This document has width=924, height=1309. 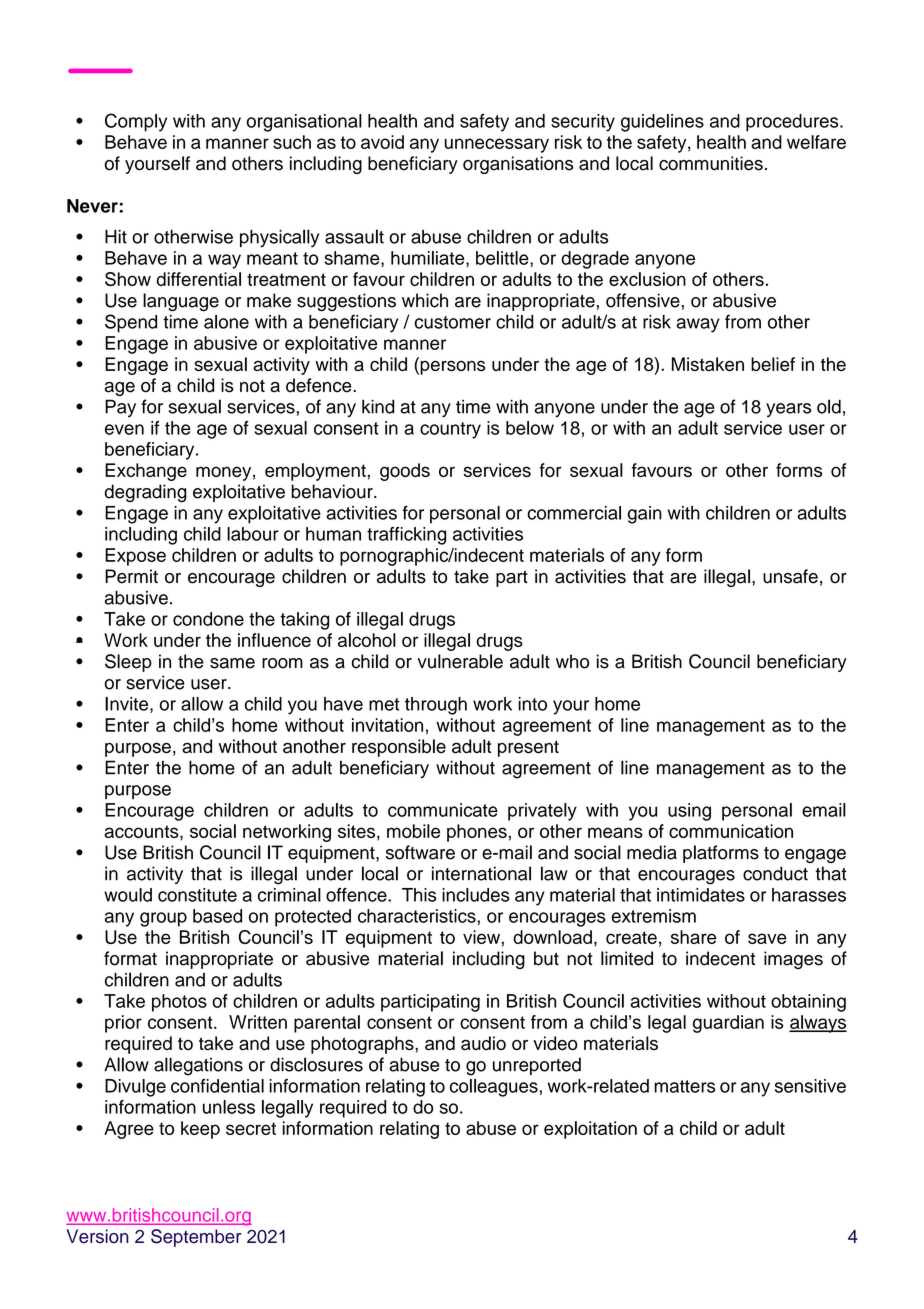 What do you see at coordinates (496, 145) in the document?
I see `unnecessary` at bounding box center [496, 145].
